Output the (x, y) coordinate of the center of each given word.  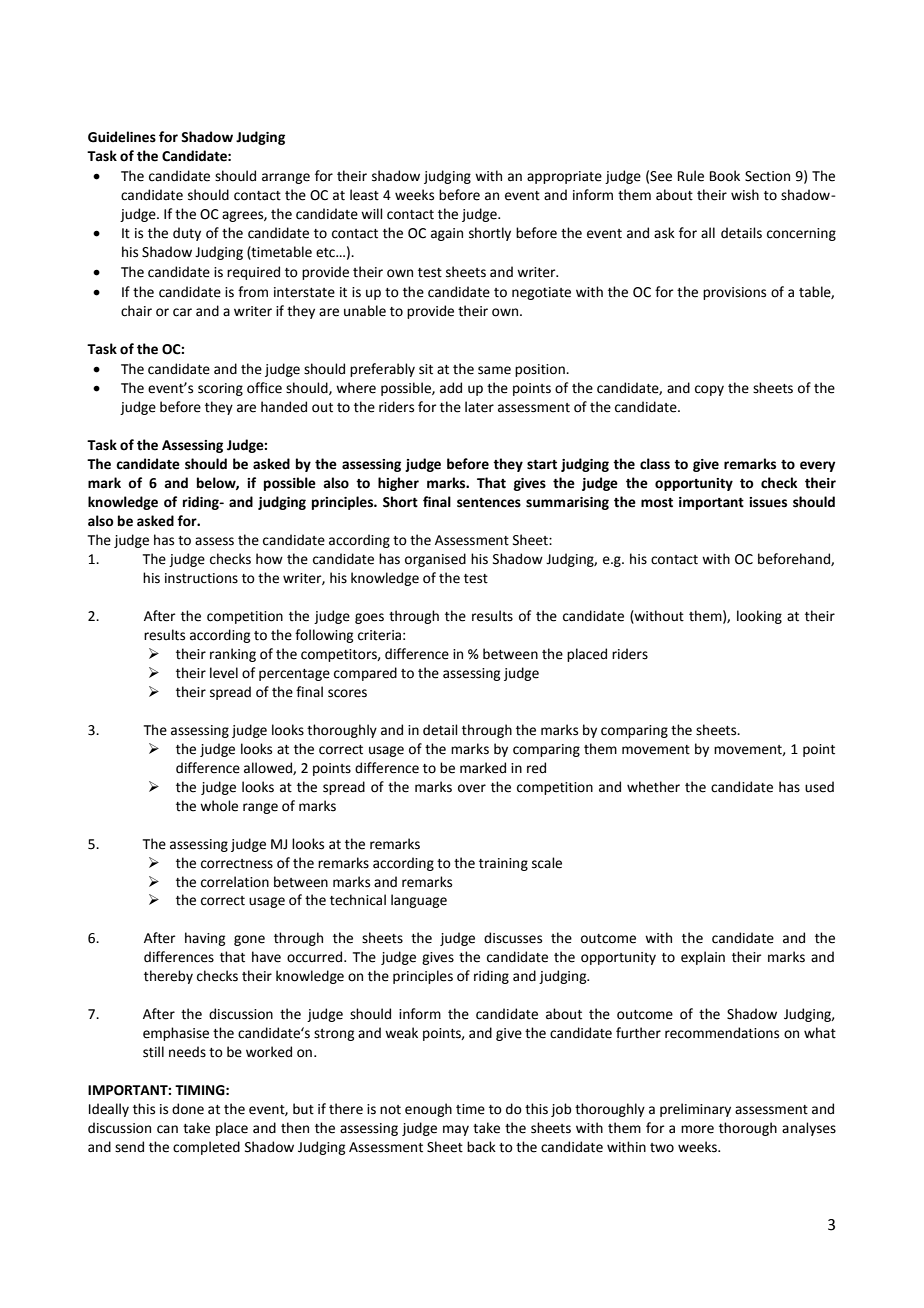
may (456, 1130)
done (188, 1109)
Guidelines (122, 137)
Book (725, 176)
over (472, 788)
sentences (489, 503)
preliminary (695, 1110)
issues (768, 502)
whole (219, 806)
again (447, 234)
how (269, 559)
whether (653, 787)
